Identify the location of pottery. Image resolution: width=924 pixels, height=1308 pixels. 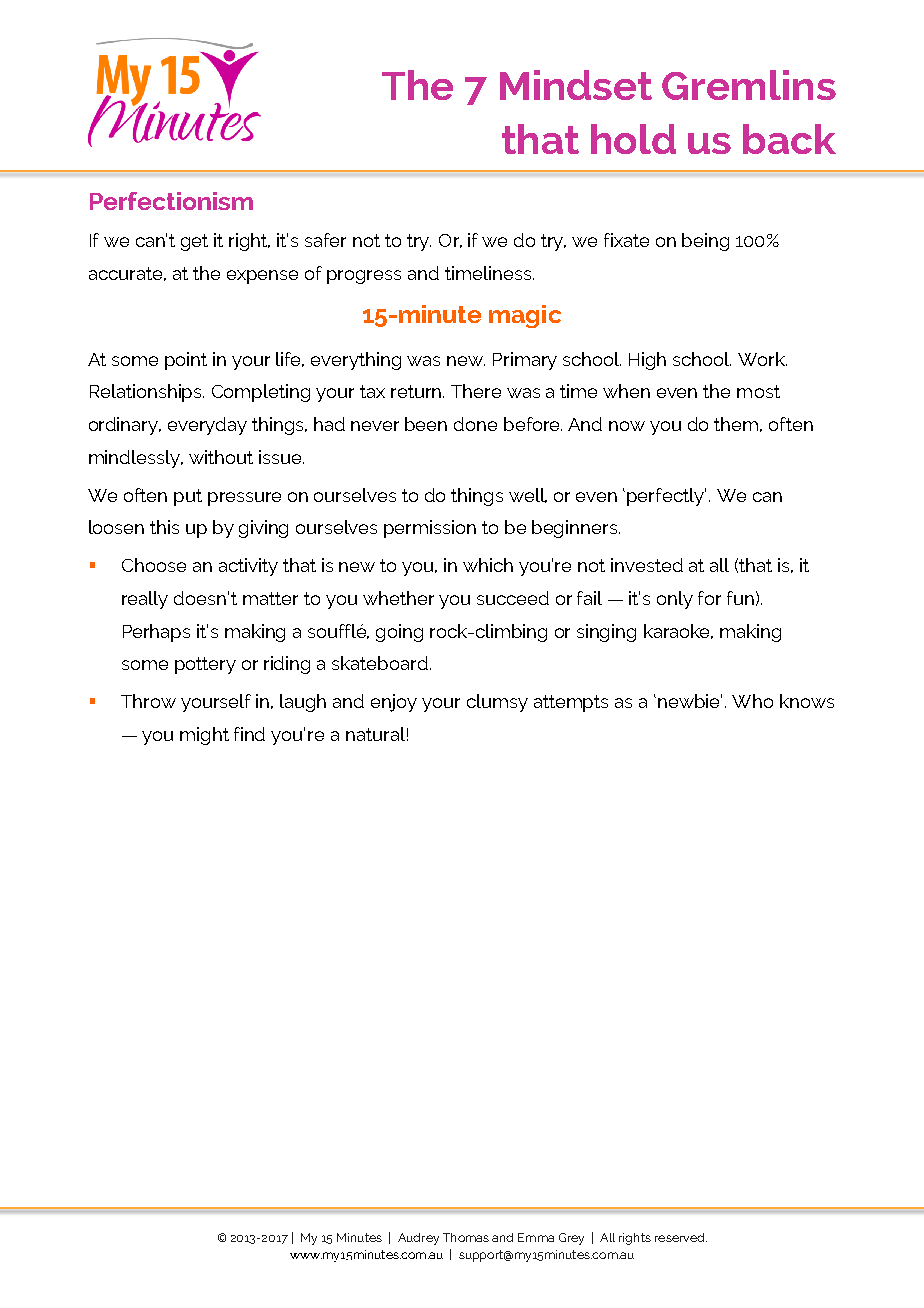
(205, 665).
